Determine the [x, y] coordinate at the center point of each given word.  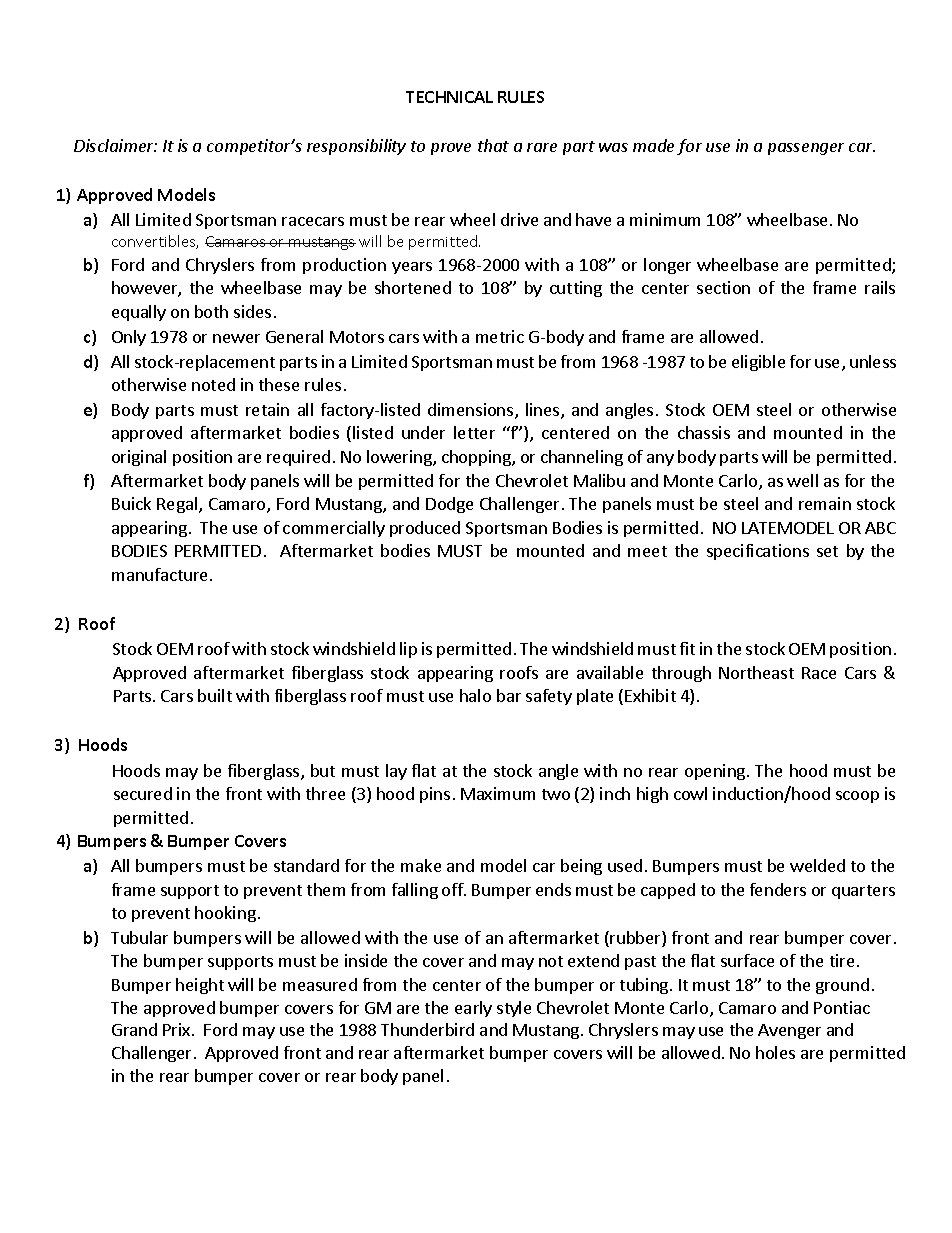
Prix [178, 1029]
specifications [758, 552]
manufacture [159, 574]
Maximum [498, 793]
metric [500, 336]
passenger [806, 149]
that [493, 145]
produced [425, 529]
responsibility [356, 147]
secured [143, 793]
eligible [758, 363]
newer [236, 338]
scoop [857, 797]
